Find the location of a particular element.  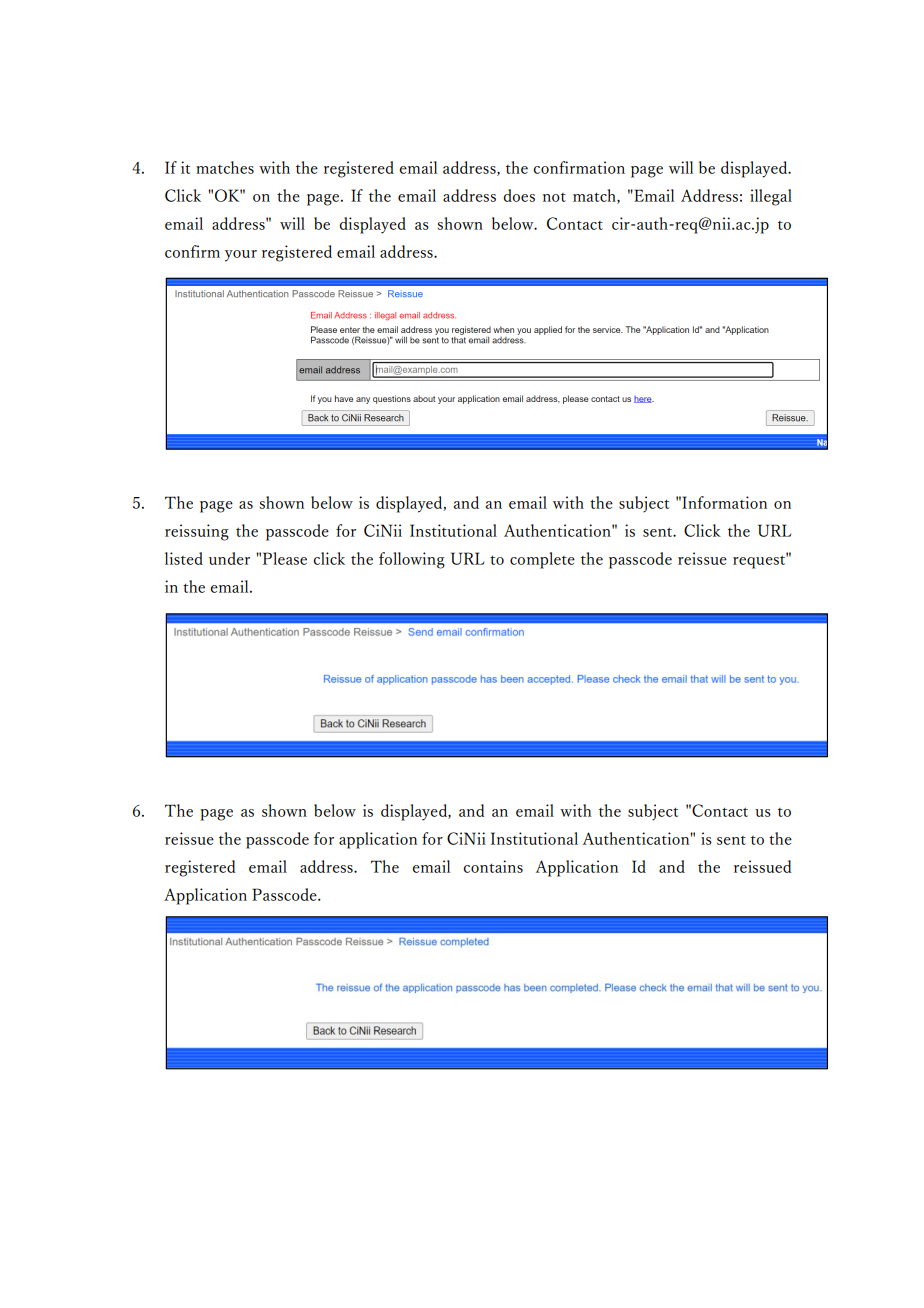

does is located at coordinates (519, 195).
